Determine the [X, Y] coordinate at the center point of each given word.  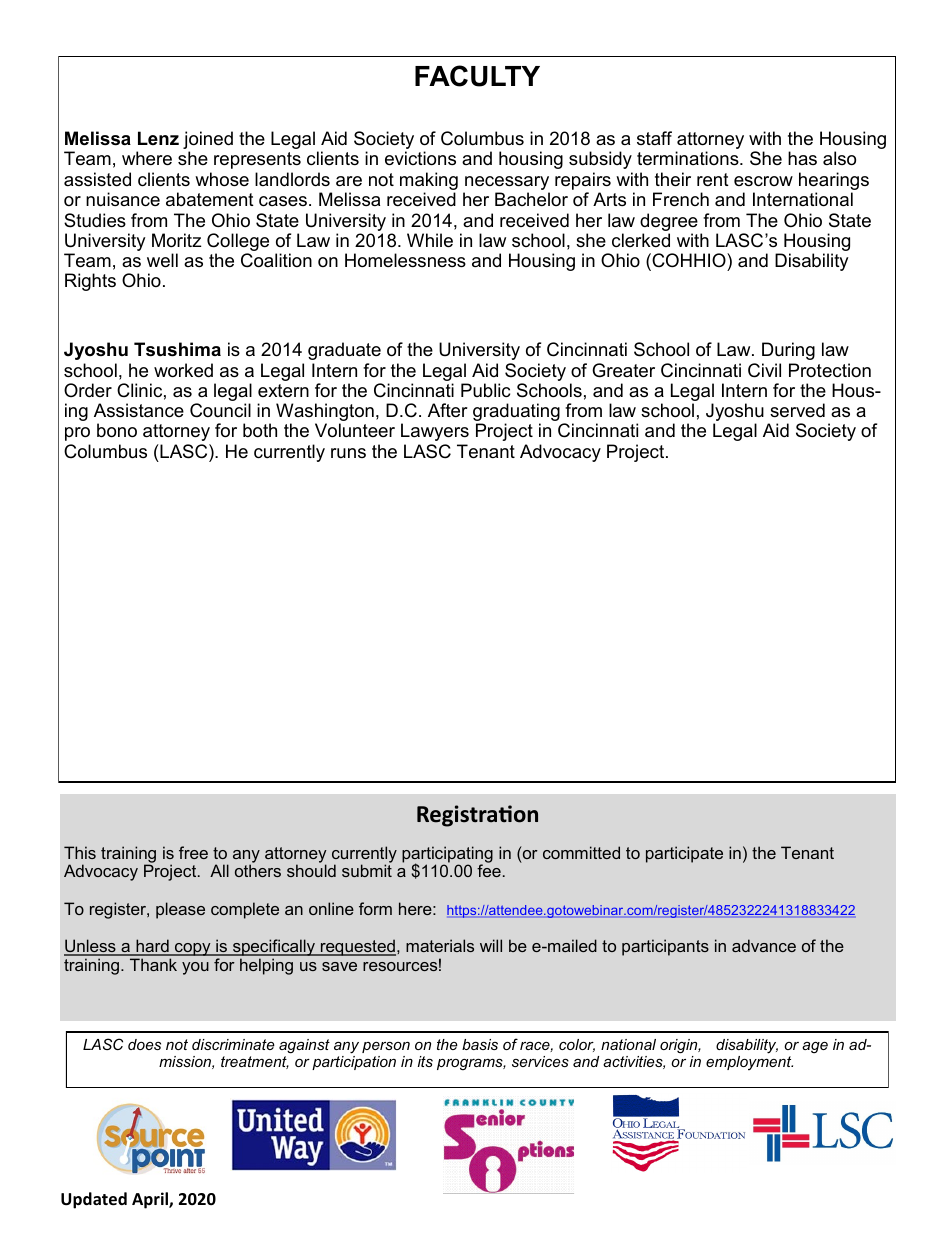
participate [684, 854]
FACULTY [477, 76]
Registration [477, 816]
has [802, 158]
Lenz [158, 138]
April [151, 1200]
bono [117, 430]
